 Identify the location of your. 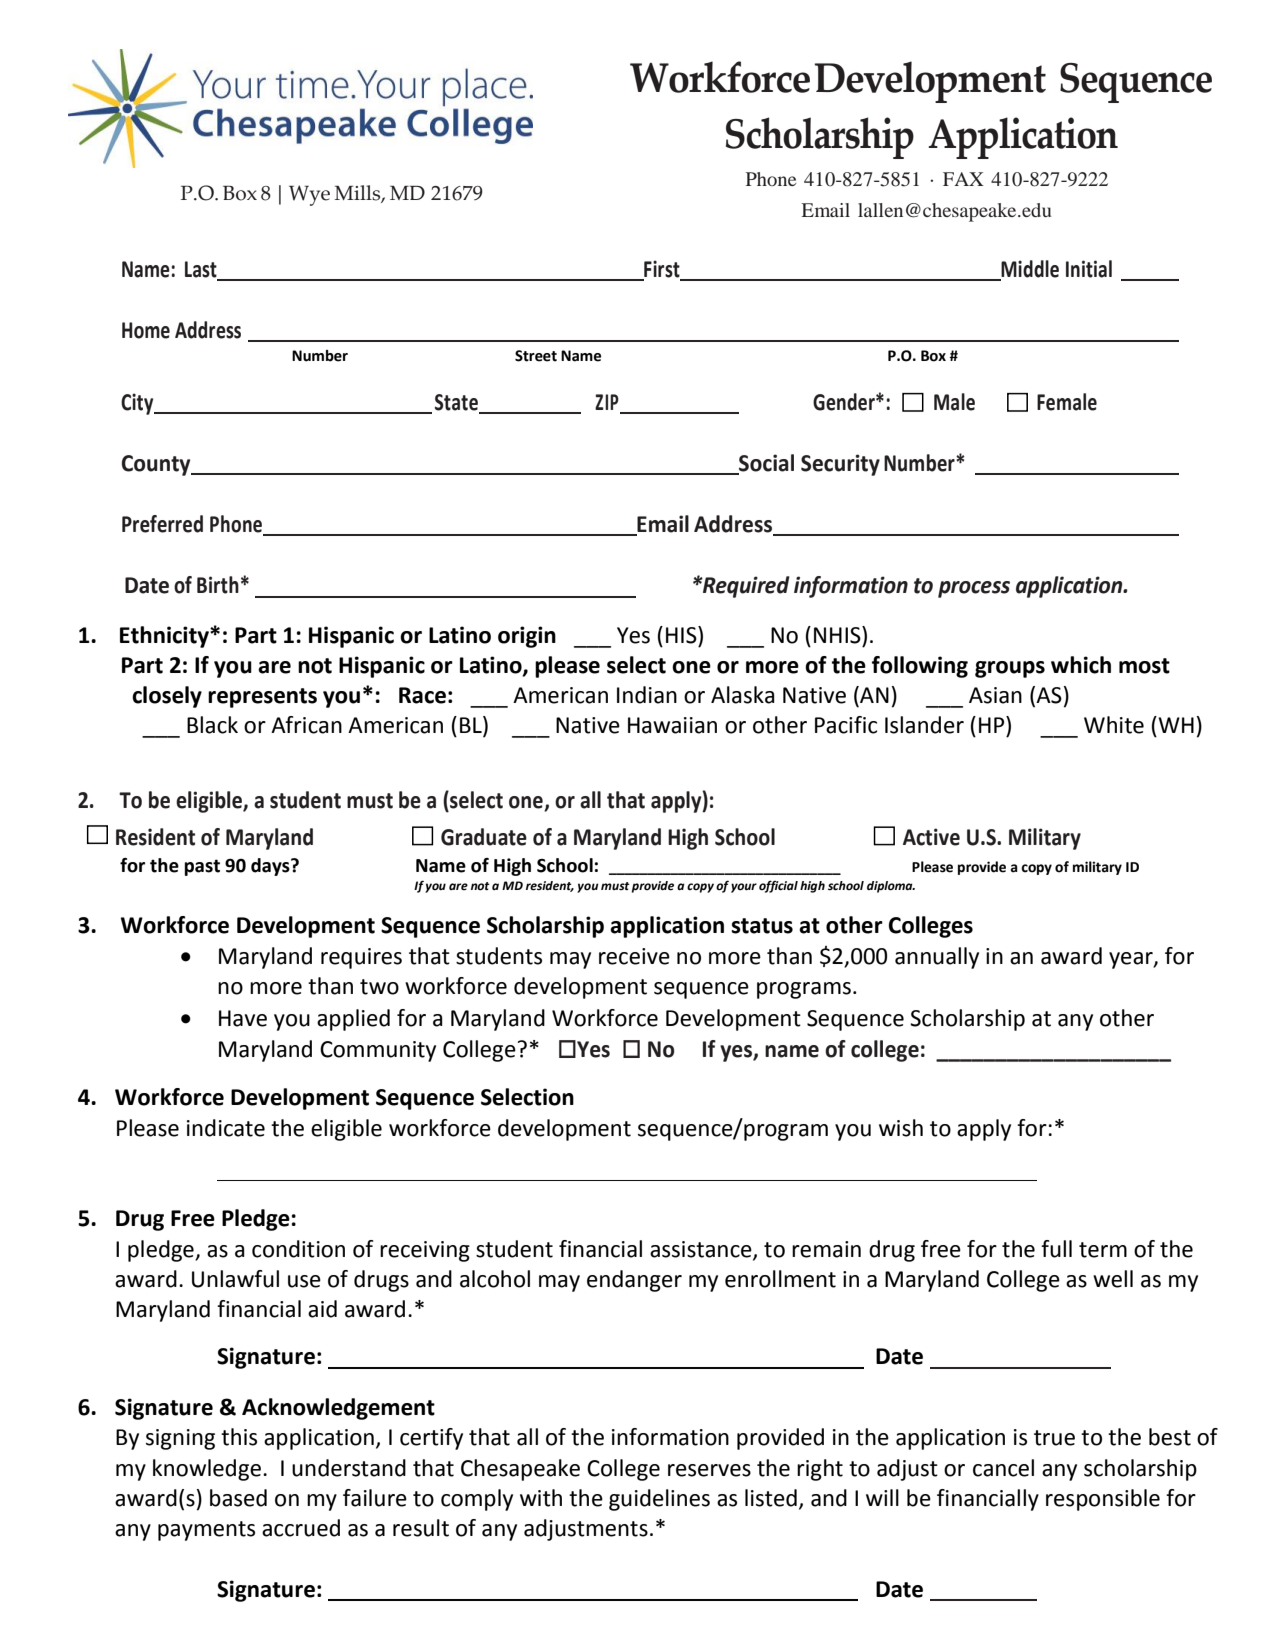
(744, 888).
